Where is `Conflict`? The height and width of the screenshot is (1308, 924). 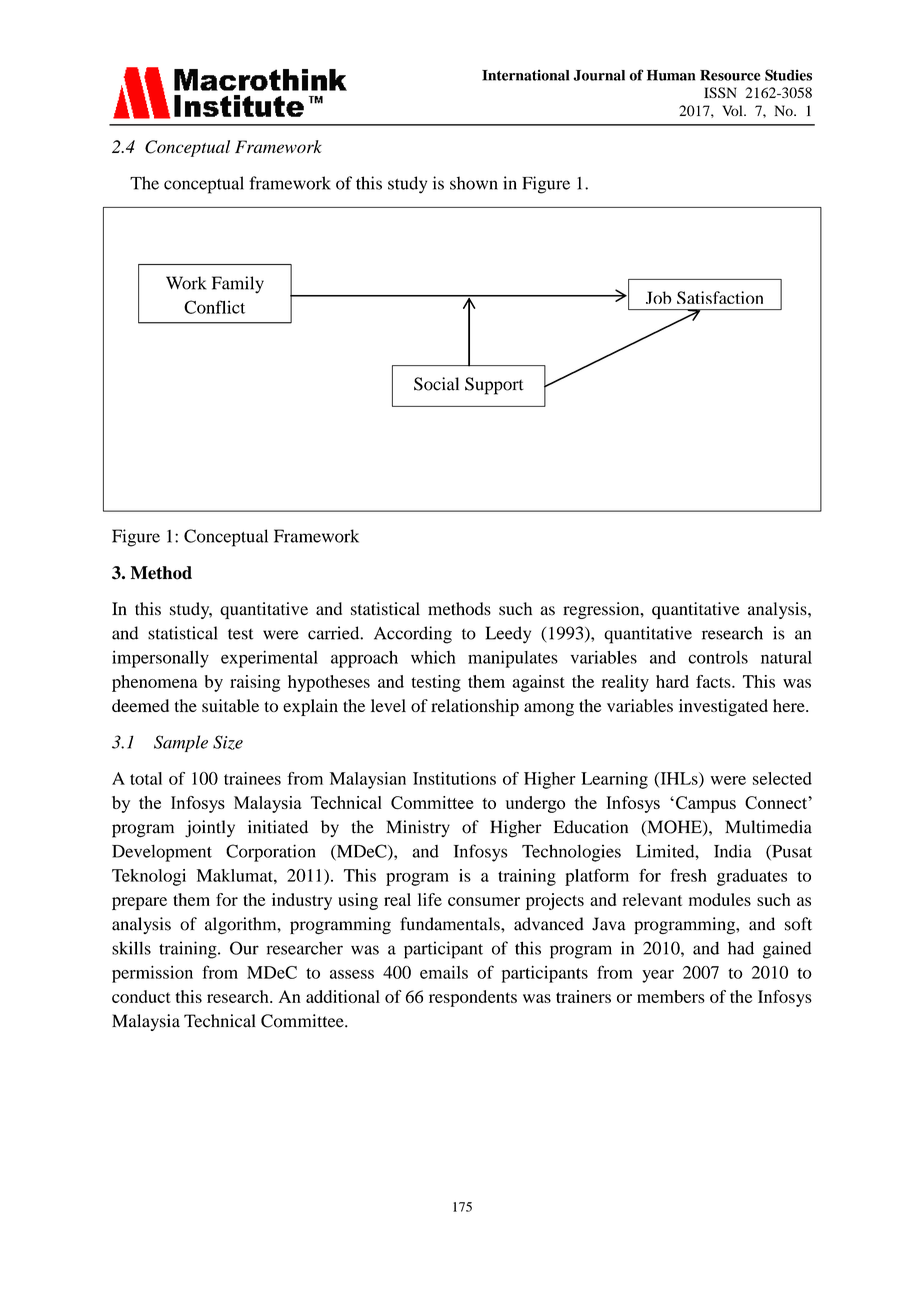
Conflict is located at coordinates (214, 307).
